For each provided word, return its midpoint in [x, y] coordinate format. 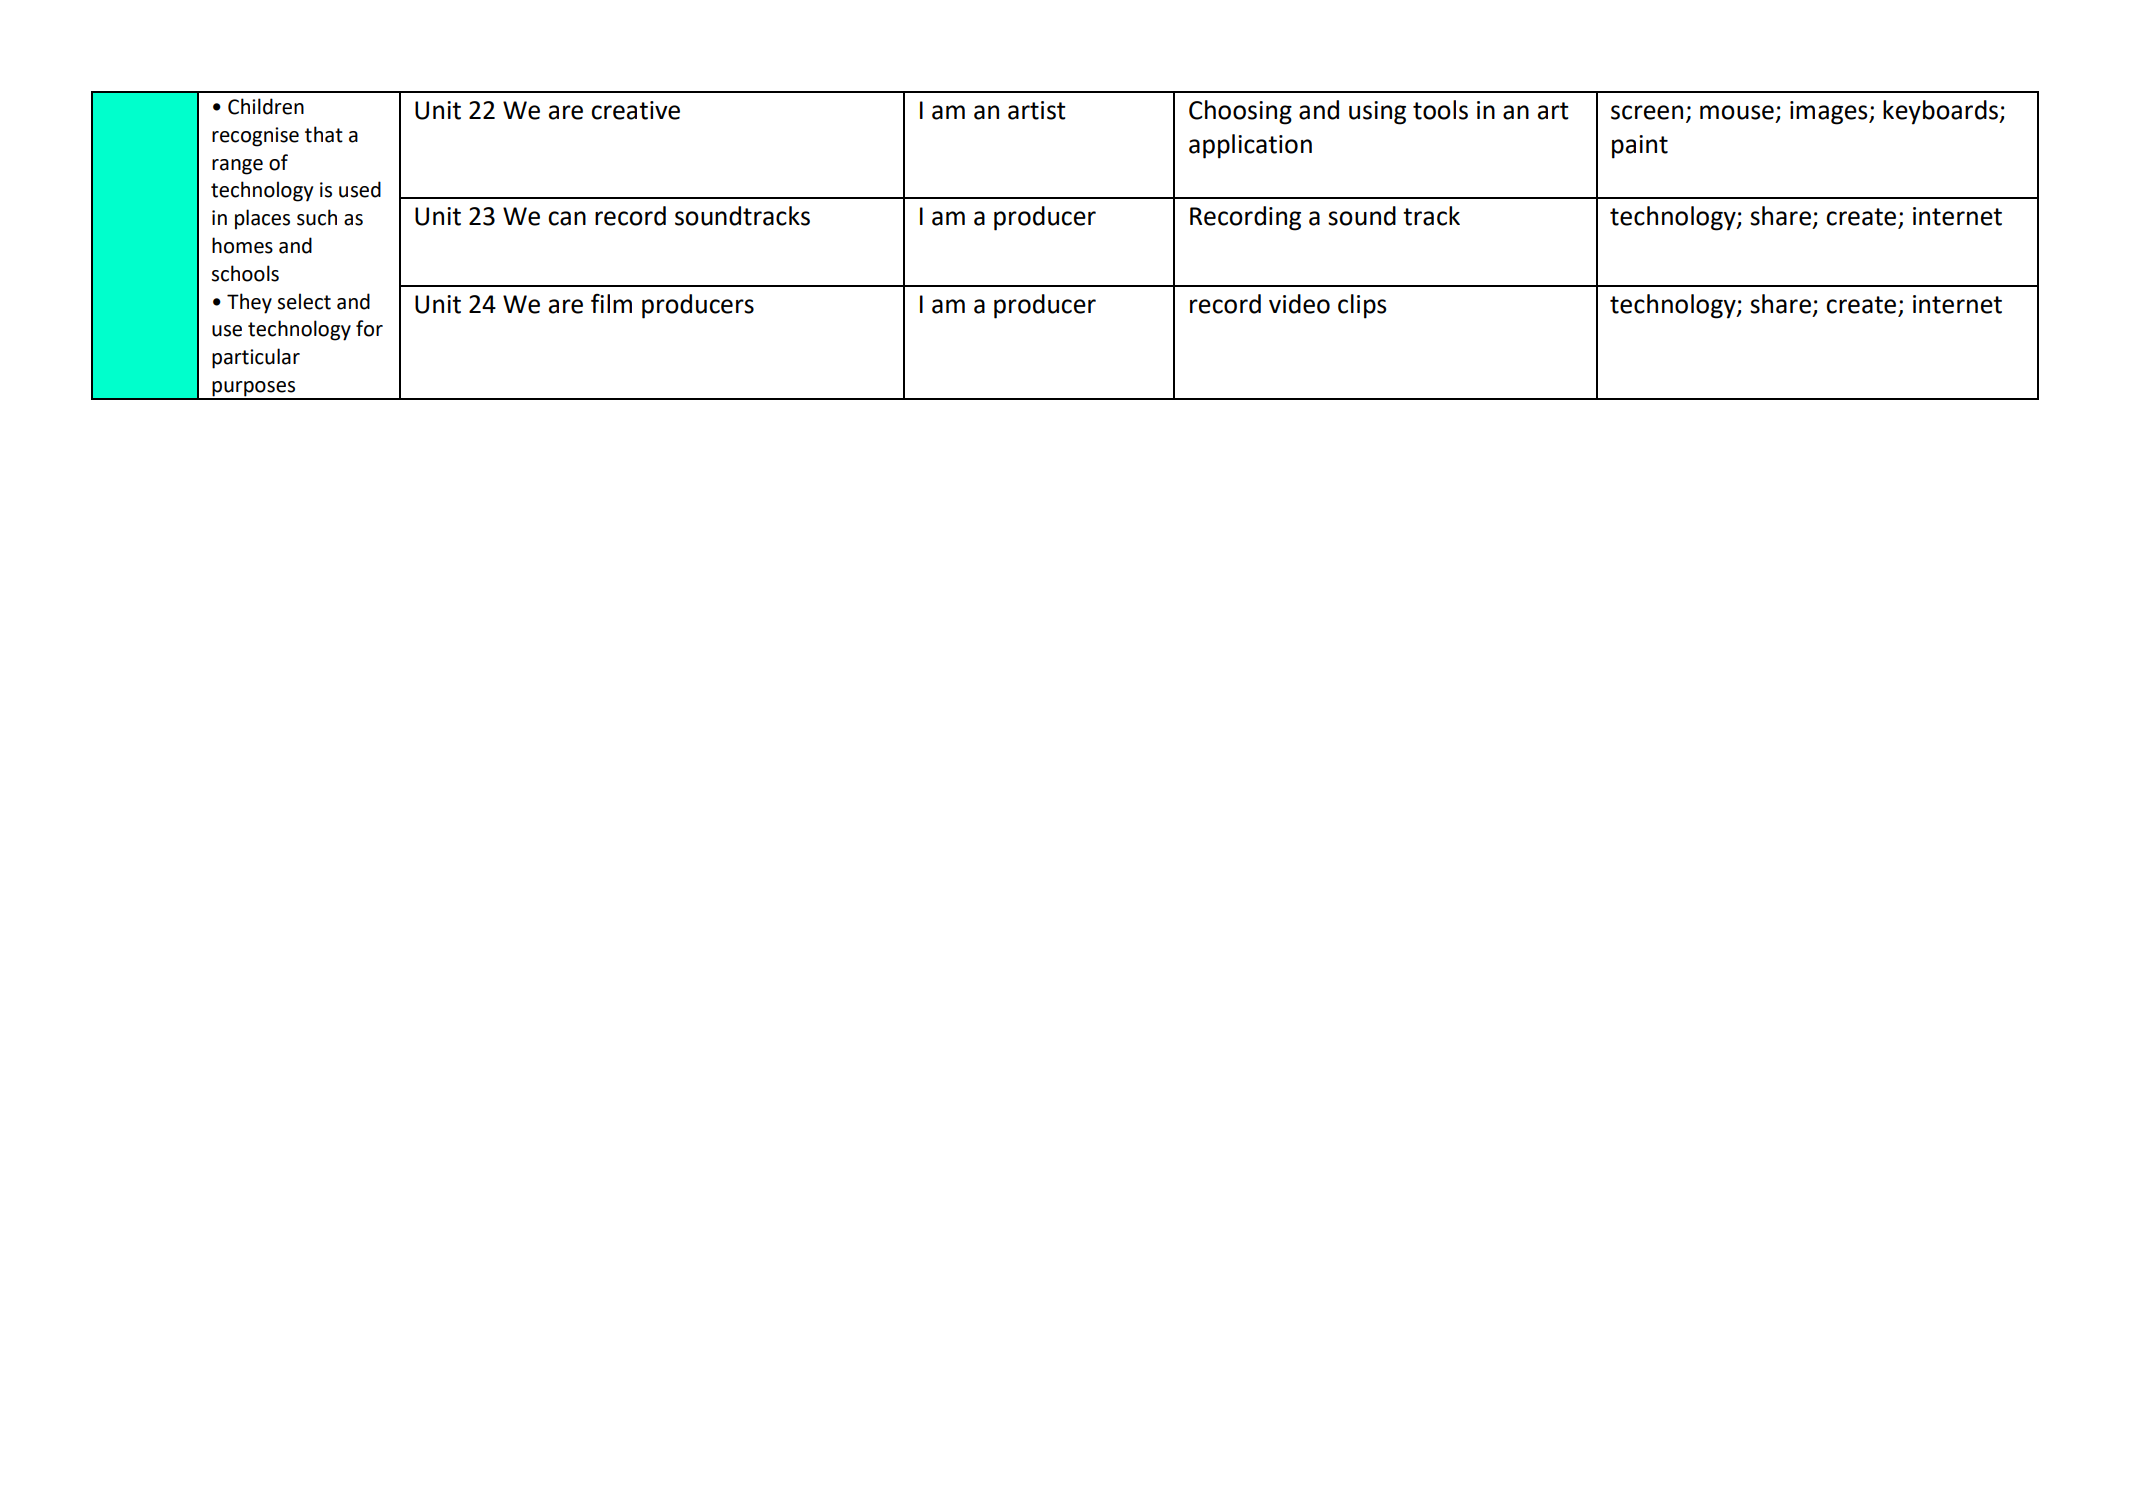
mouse [1737, 112]
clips [1362, 306]
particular [256, 358]
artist [1037, 110]
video [1299, 304]
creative [635, 110]
